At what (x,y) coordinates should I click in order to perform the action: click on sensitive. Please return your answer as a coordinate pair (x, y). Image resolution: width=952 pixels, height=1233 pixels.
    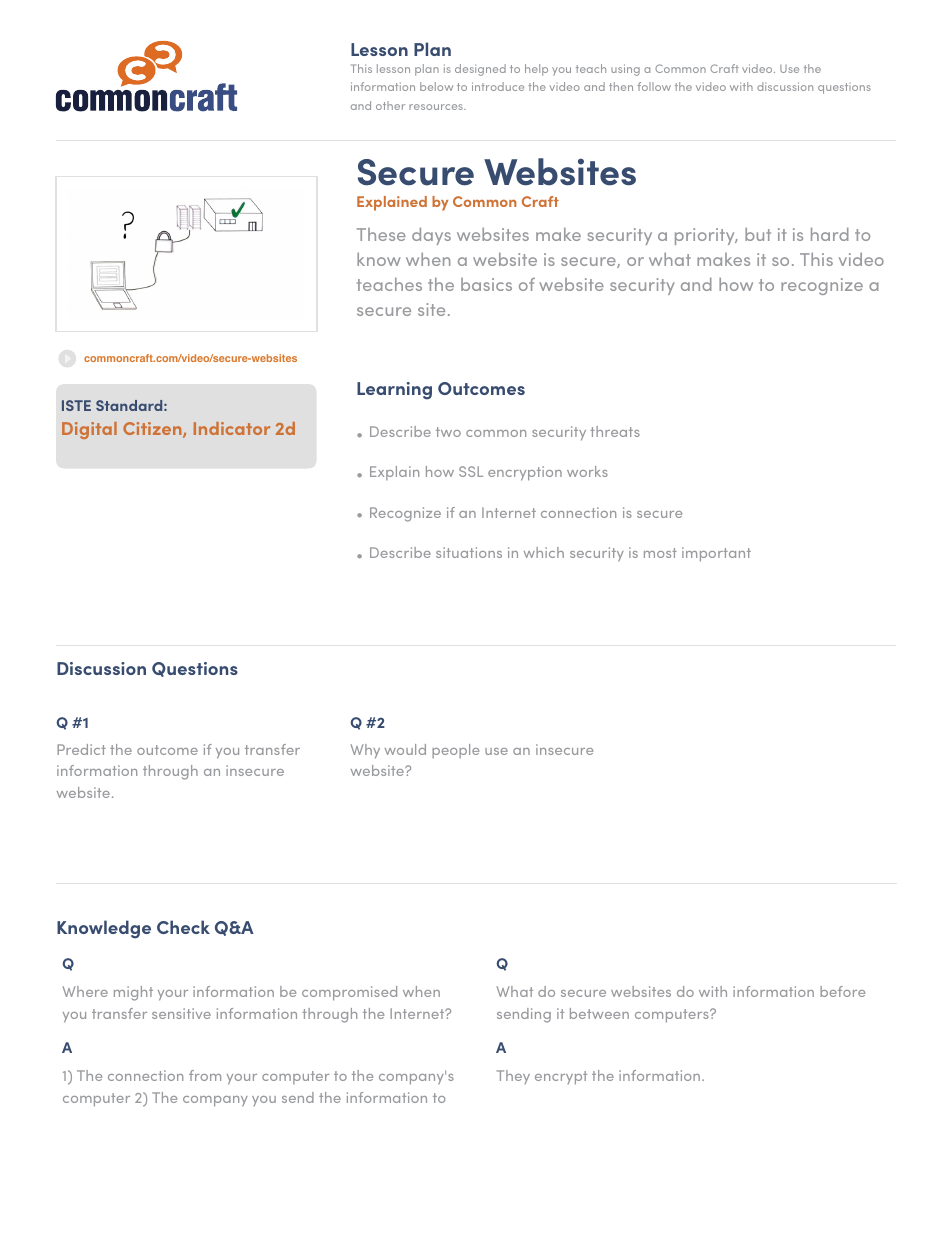
    Looking at the image, I should click on (181, 1013).
